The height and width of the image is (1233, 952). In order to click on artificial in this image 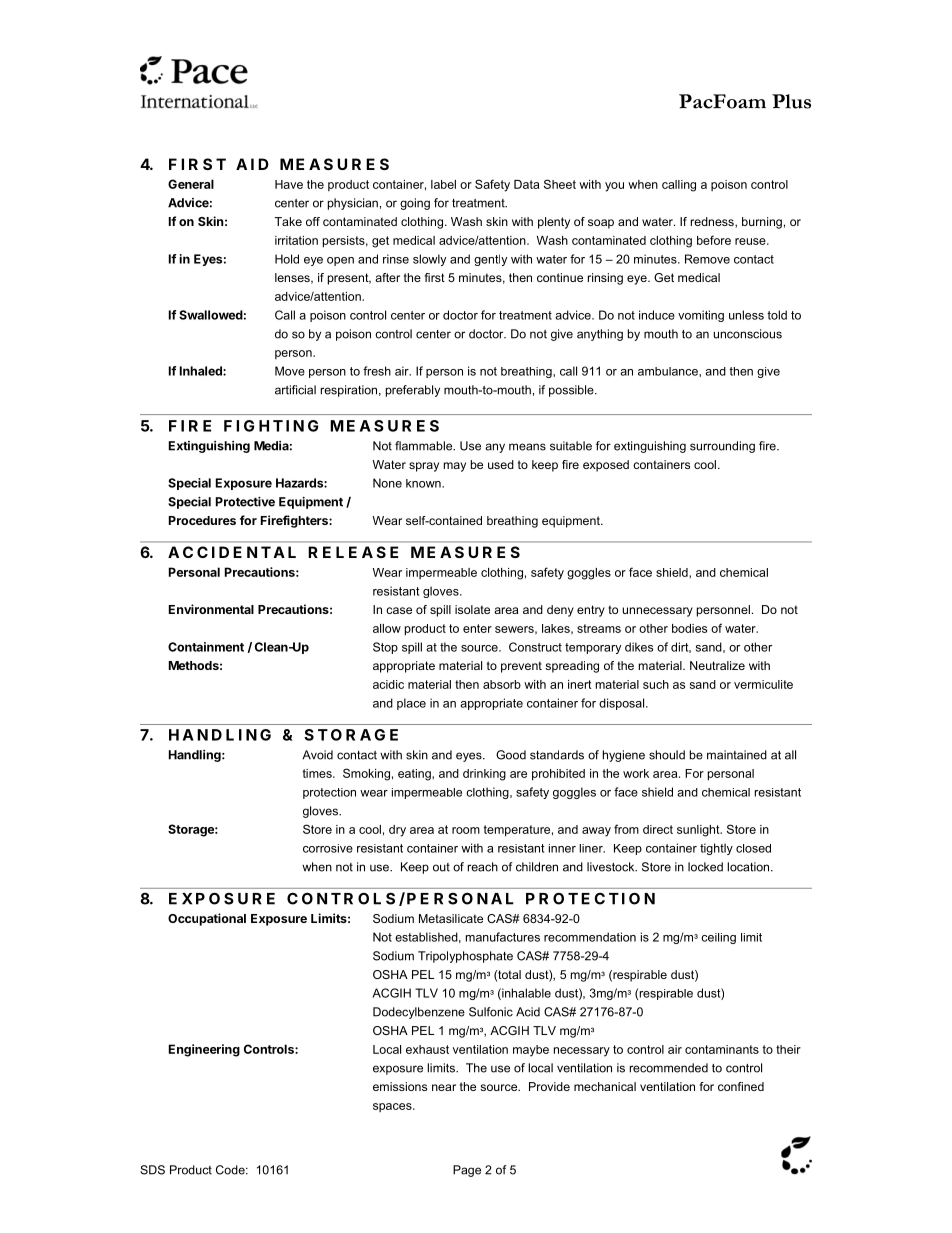, I will do `click(295, 390)`.
